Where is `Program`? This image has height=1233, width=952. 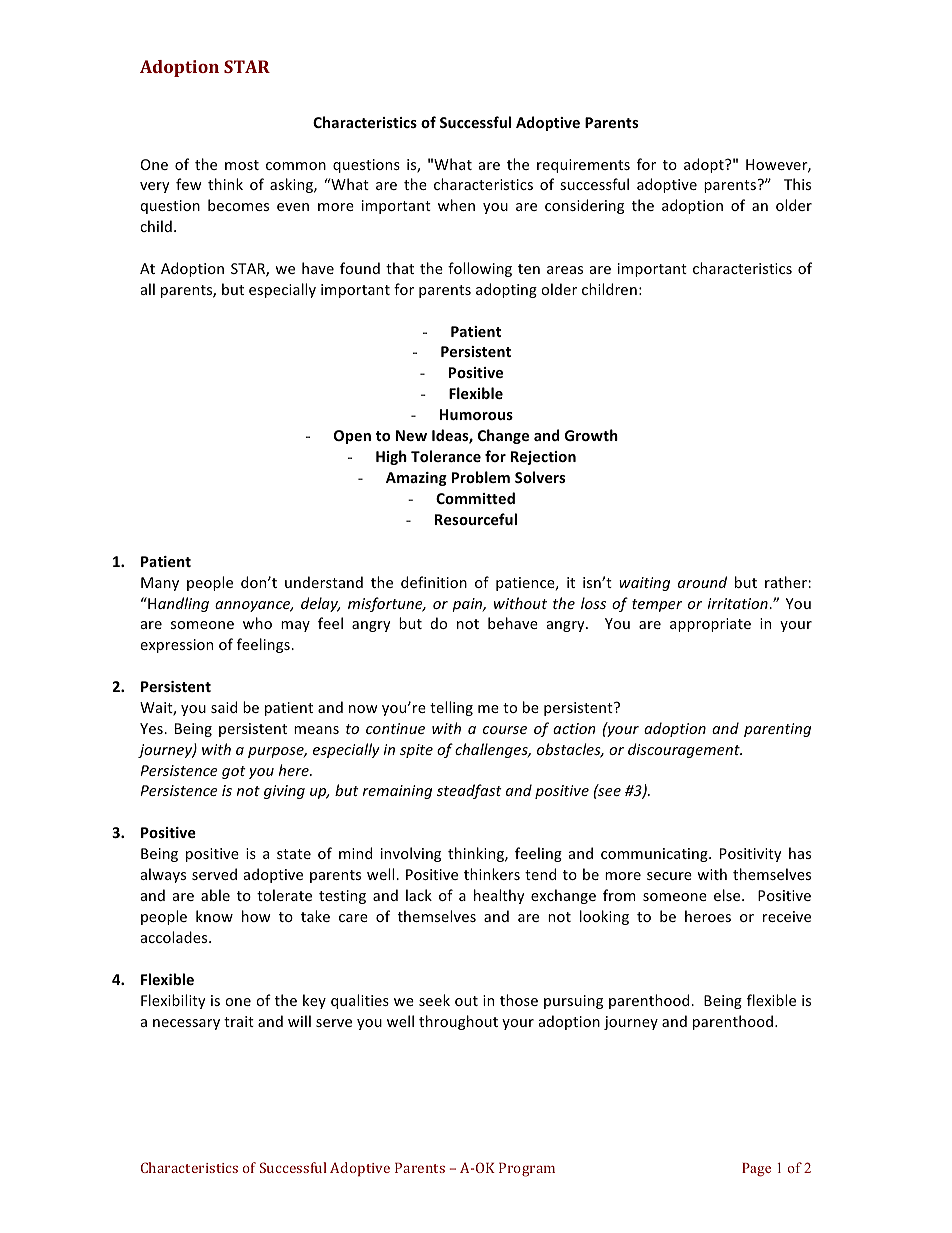 Program is located at coordinates (527, 1170).
